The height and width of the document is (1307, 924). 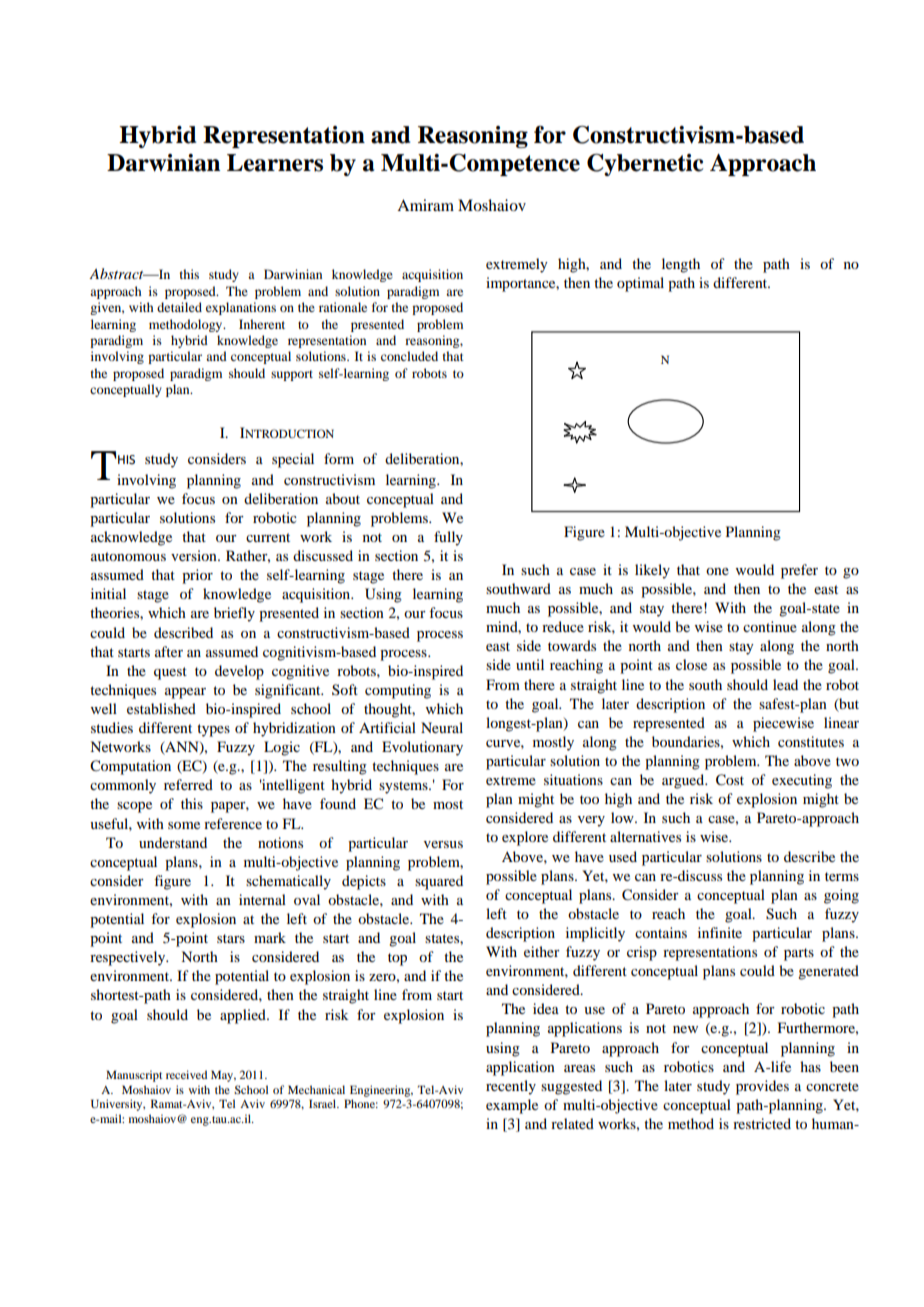 What do you see at coordinates (186, 1074) in the document?
I see `received` at bounding box center [186, 1074].
